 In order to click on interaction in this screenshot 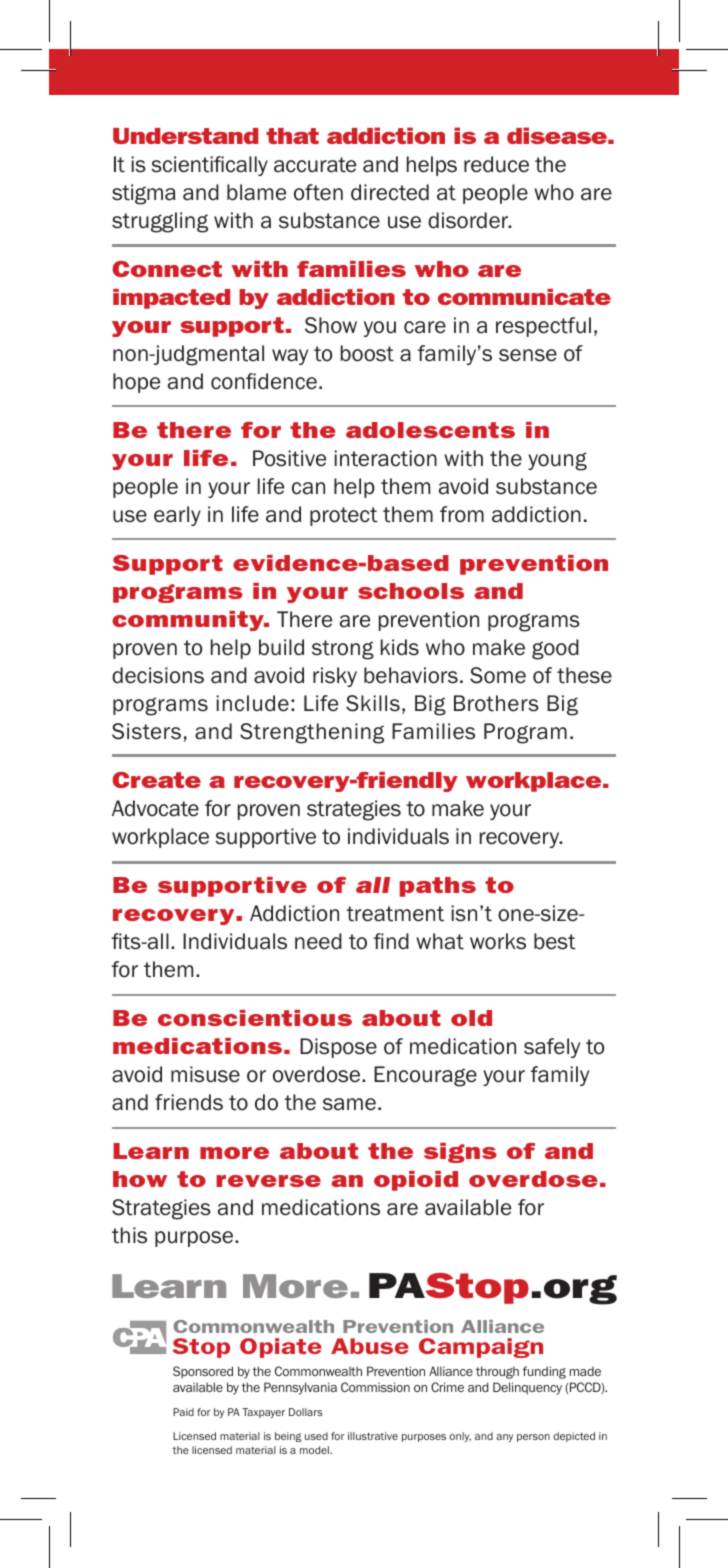, I will do `click(385, 458)`.
